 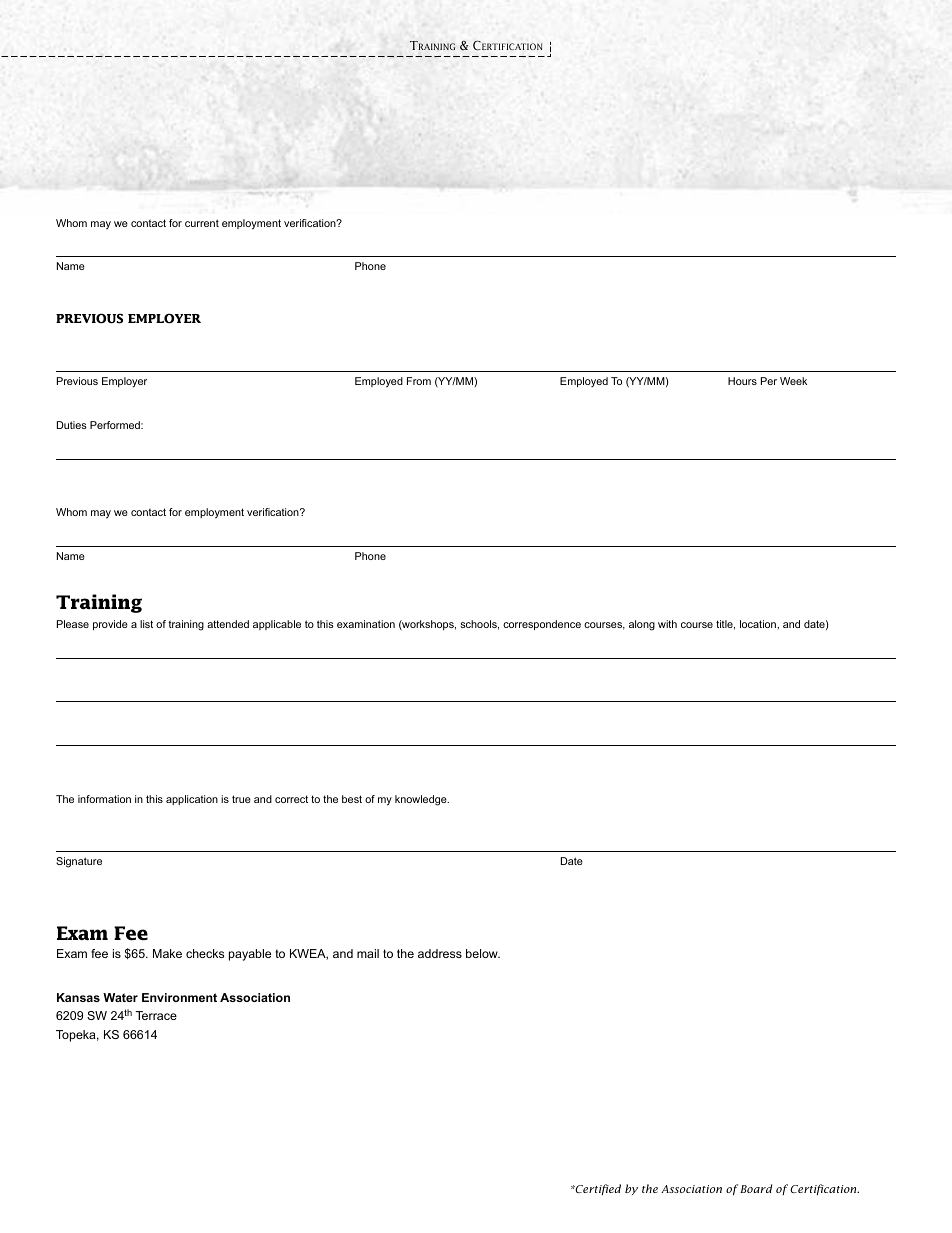 What do you see at coordinates (277, 625) in the image?
I see `applicable` at bounding box center [277, 625].
